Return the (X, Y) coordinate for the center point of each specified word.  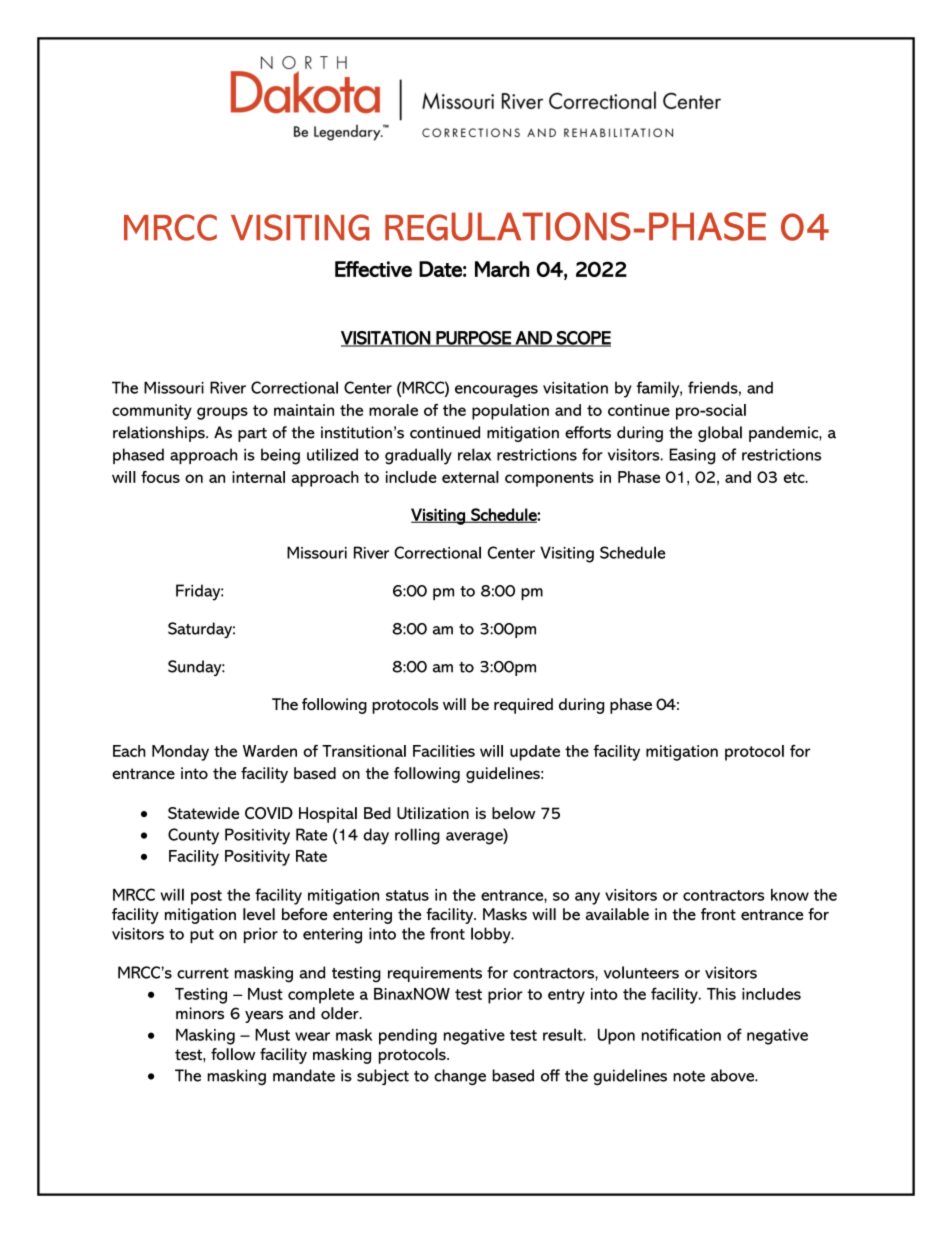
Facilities (444, 751)
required (523, 706)
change (460, 1077)
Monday (180, 753)
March (502, 269)
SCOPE (583, 339)
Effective (373, 269)
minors (200, 1013)
